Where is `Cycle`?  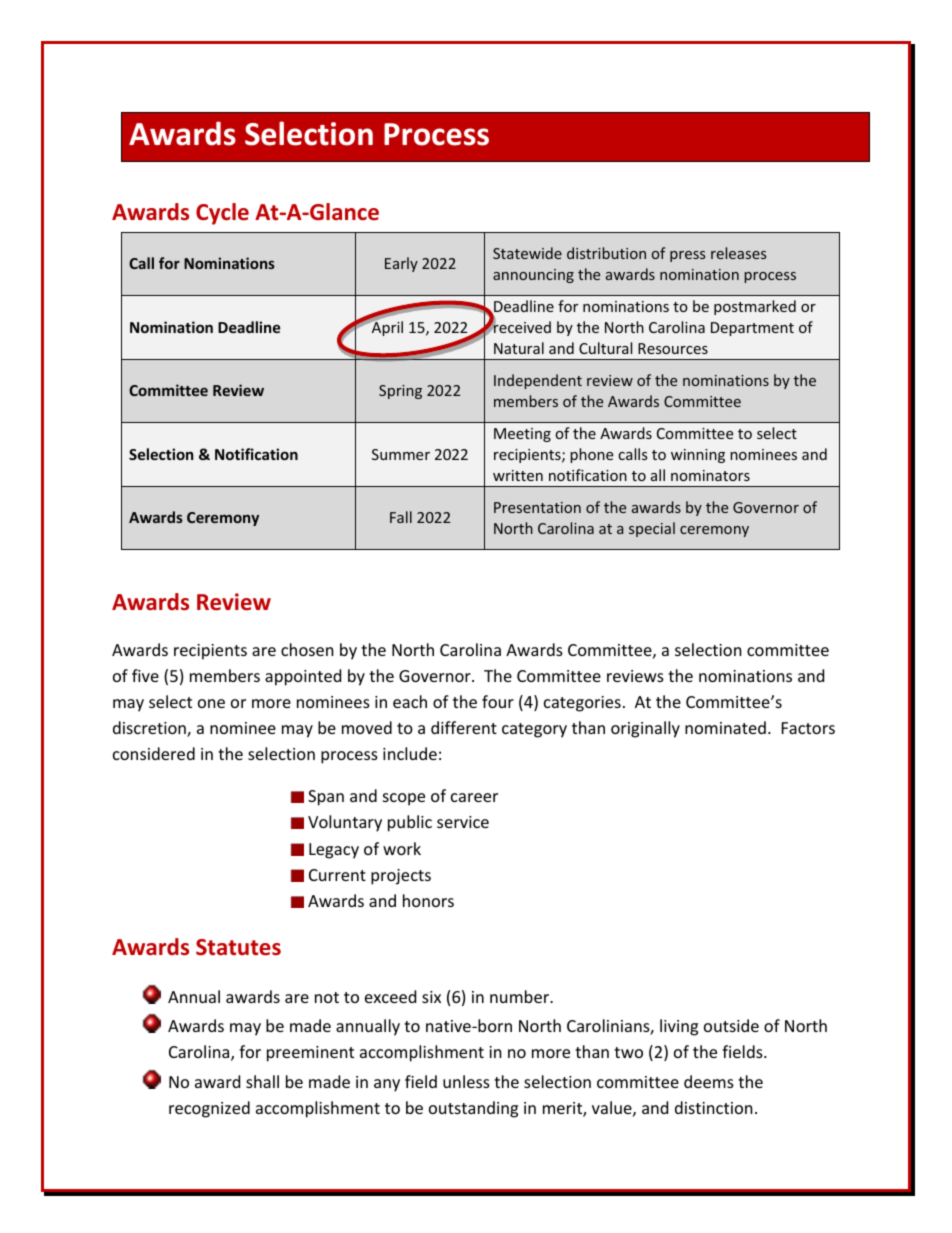
Cycle is located at coordinates (222, 214).
